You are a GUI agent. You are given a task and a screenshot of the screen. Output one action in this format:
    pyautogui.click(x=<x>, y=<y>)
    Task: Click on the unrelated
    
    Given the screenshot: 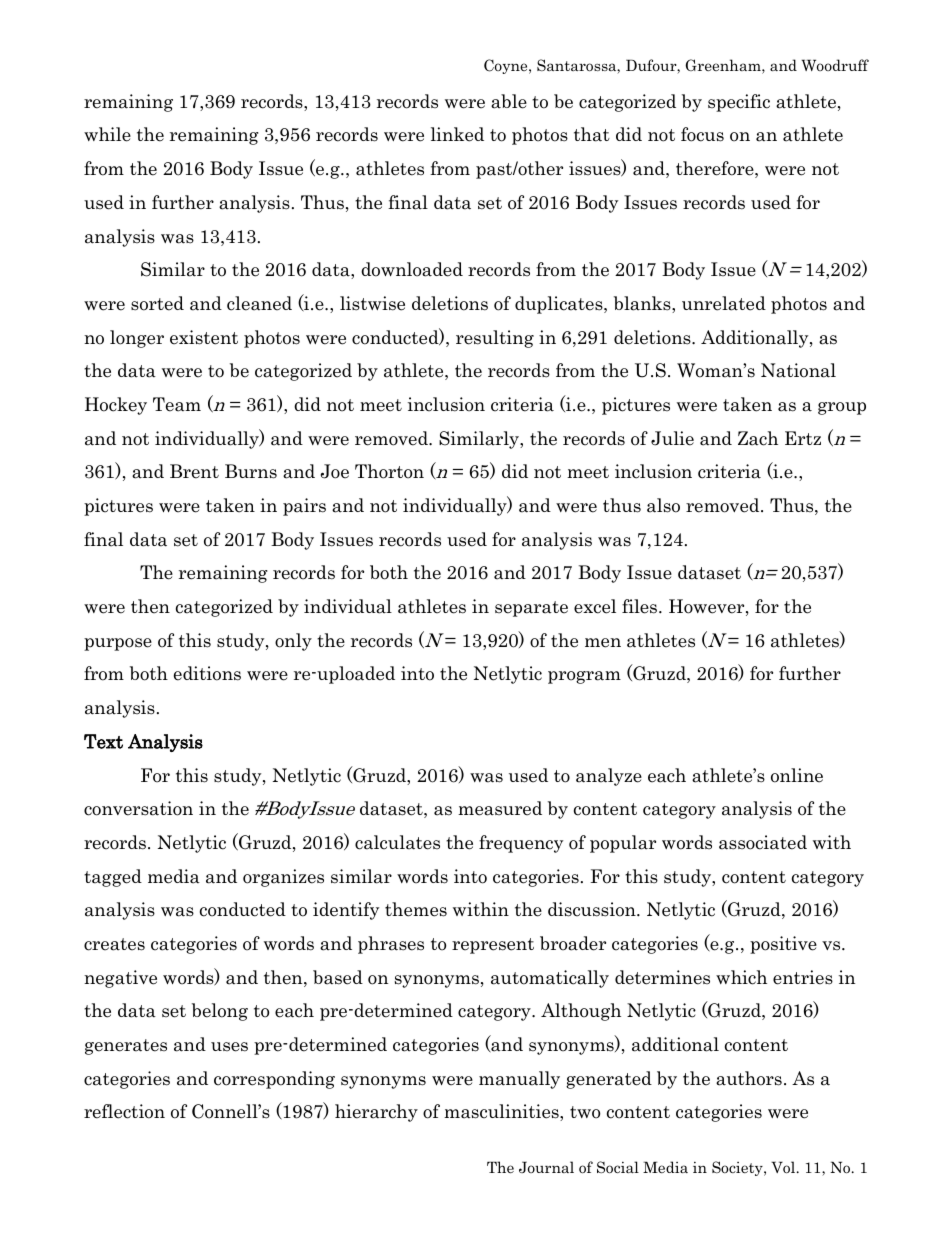 What is the action you would take?
    pyautogui.click(x=724, y=303)
